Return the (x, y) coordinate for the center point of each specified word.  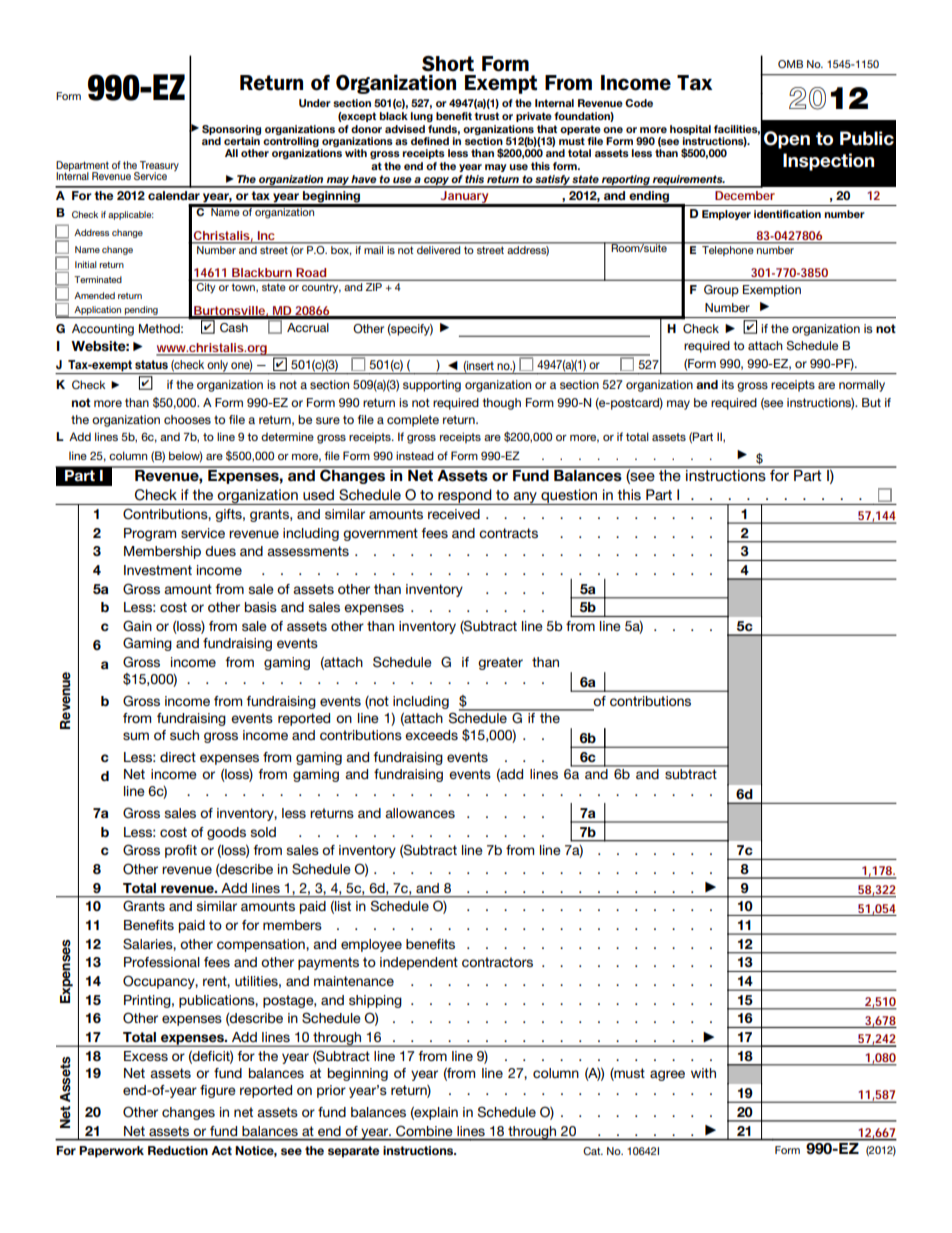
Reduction (178, 1150)
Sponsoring (231, 130)
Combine (424, 1131)
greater (500, 663)
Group (721, 291)
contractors (497, 962)
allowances (420, 813)
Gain (137, 626)
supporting (432, 386)
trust (486, 116)
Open (787, 140)
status (151, 364)
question (569, 497)
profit (181, 851)
